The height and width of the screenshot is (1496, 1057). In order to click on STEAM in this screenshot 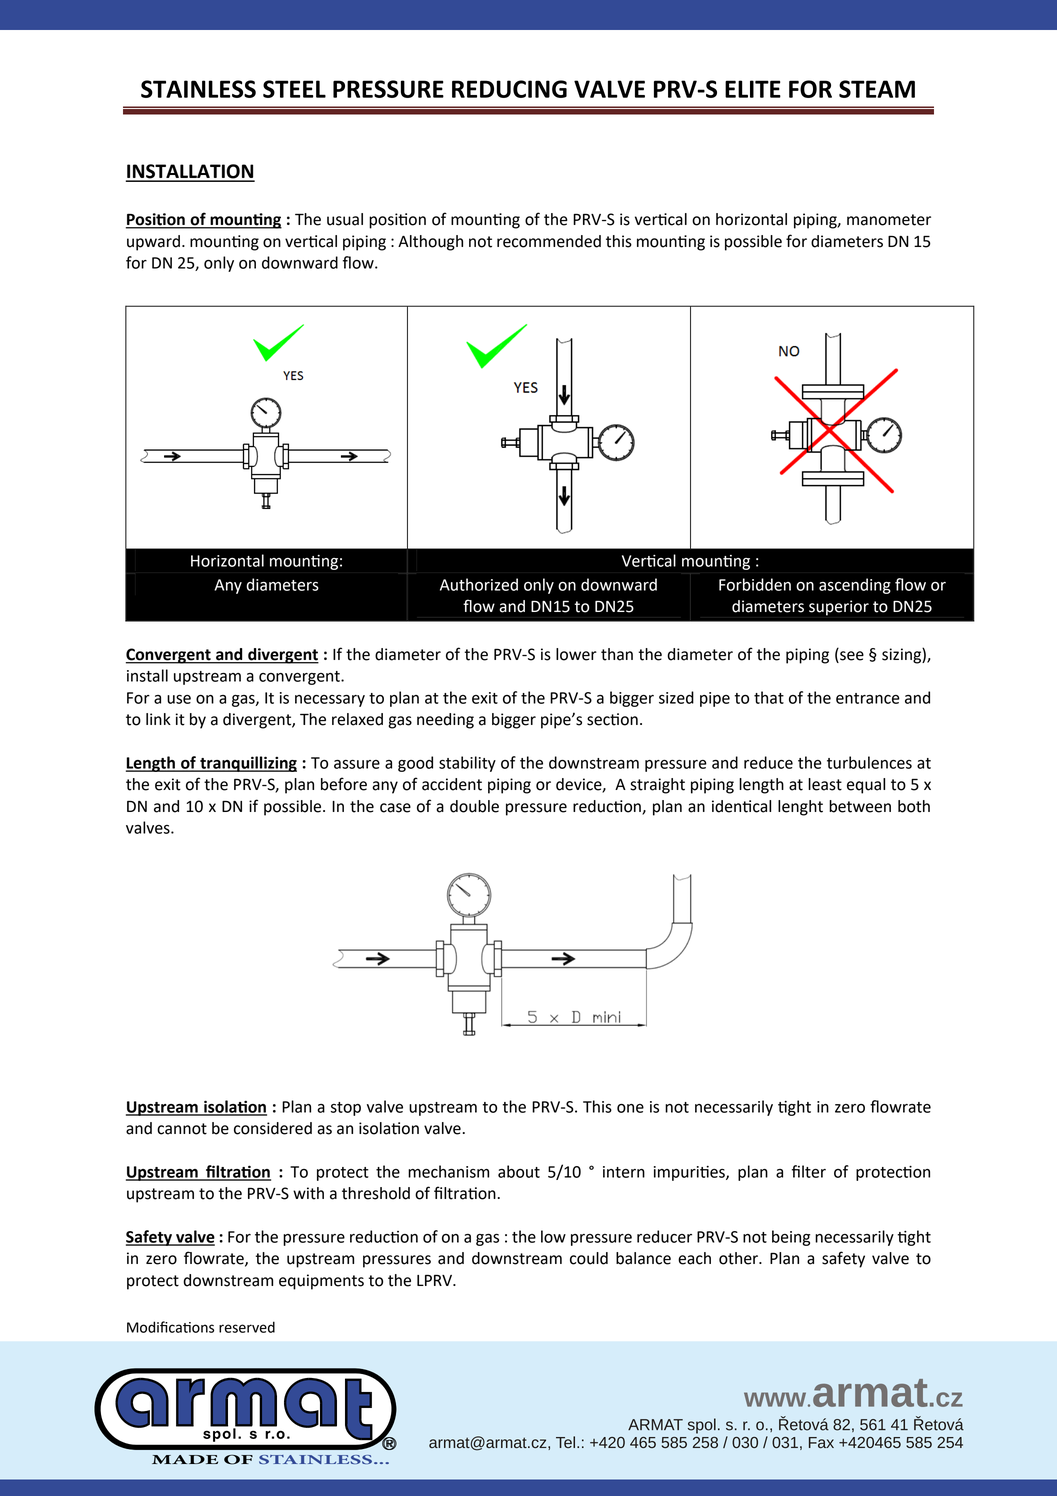, I will do `click(877, 89)`.
